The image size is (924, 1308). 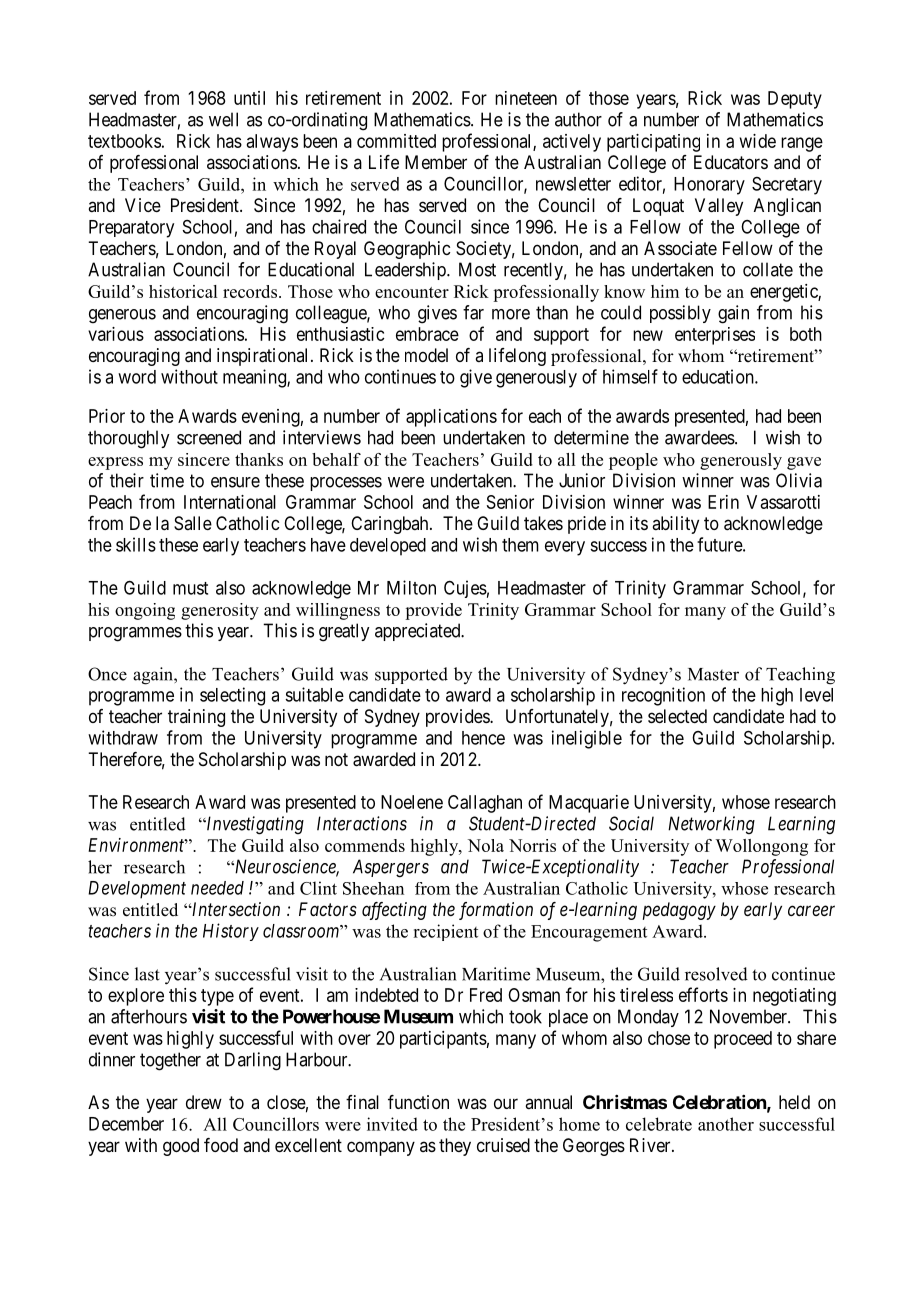 What do you see at coordinates (451, 418) in the image?
I see `applications` at bounding box center [451, 418].
